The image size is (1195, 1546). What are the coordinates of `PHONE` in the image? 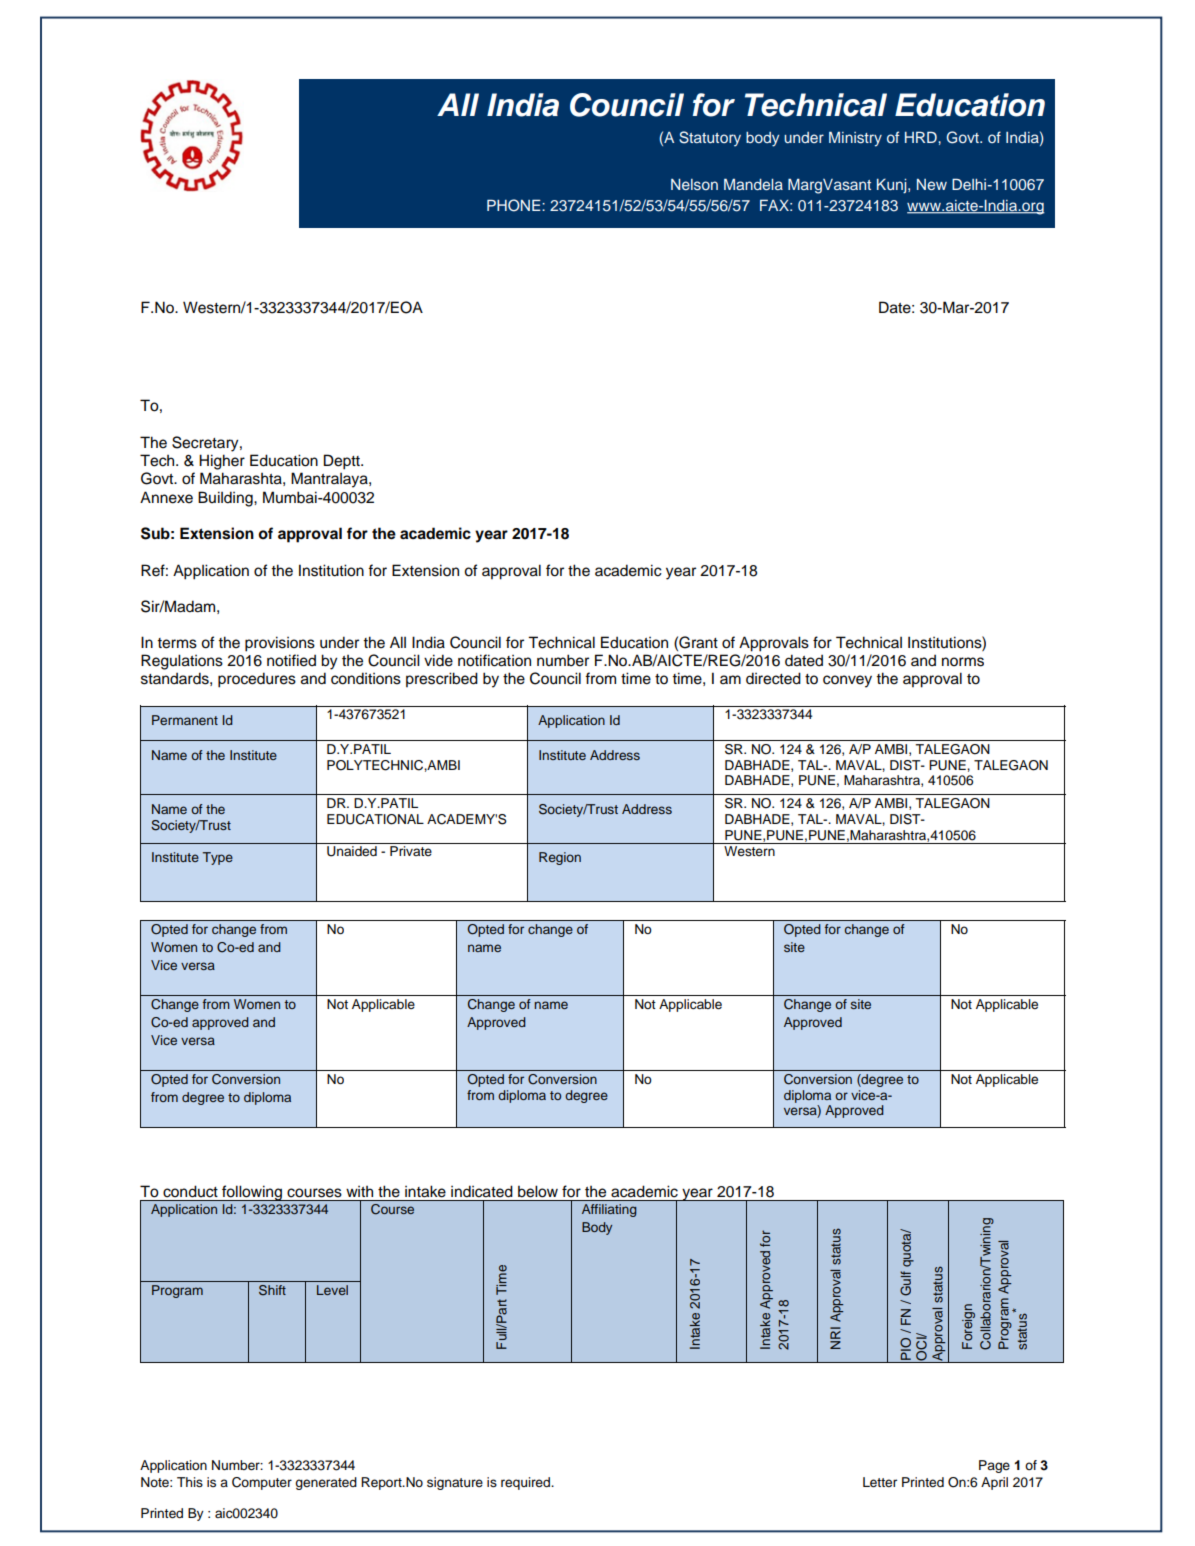 It's located at (515, 205).
